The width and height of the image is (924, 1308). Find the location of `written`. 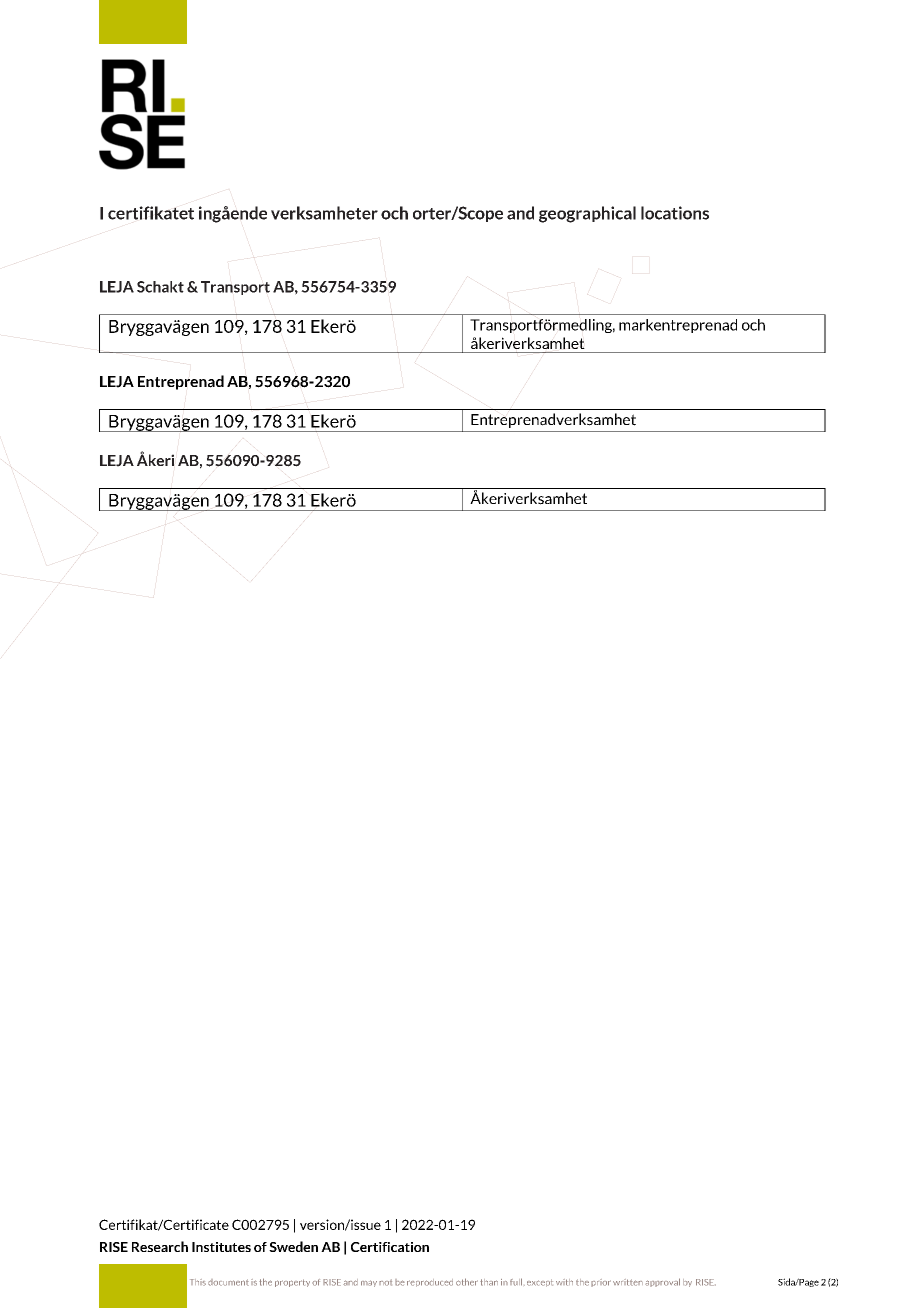

written is located at coordinates (628, 1282).
